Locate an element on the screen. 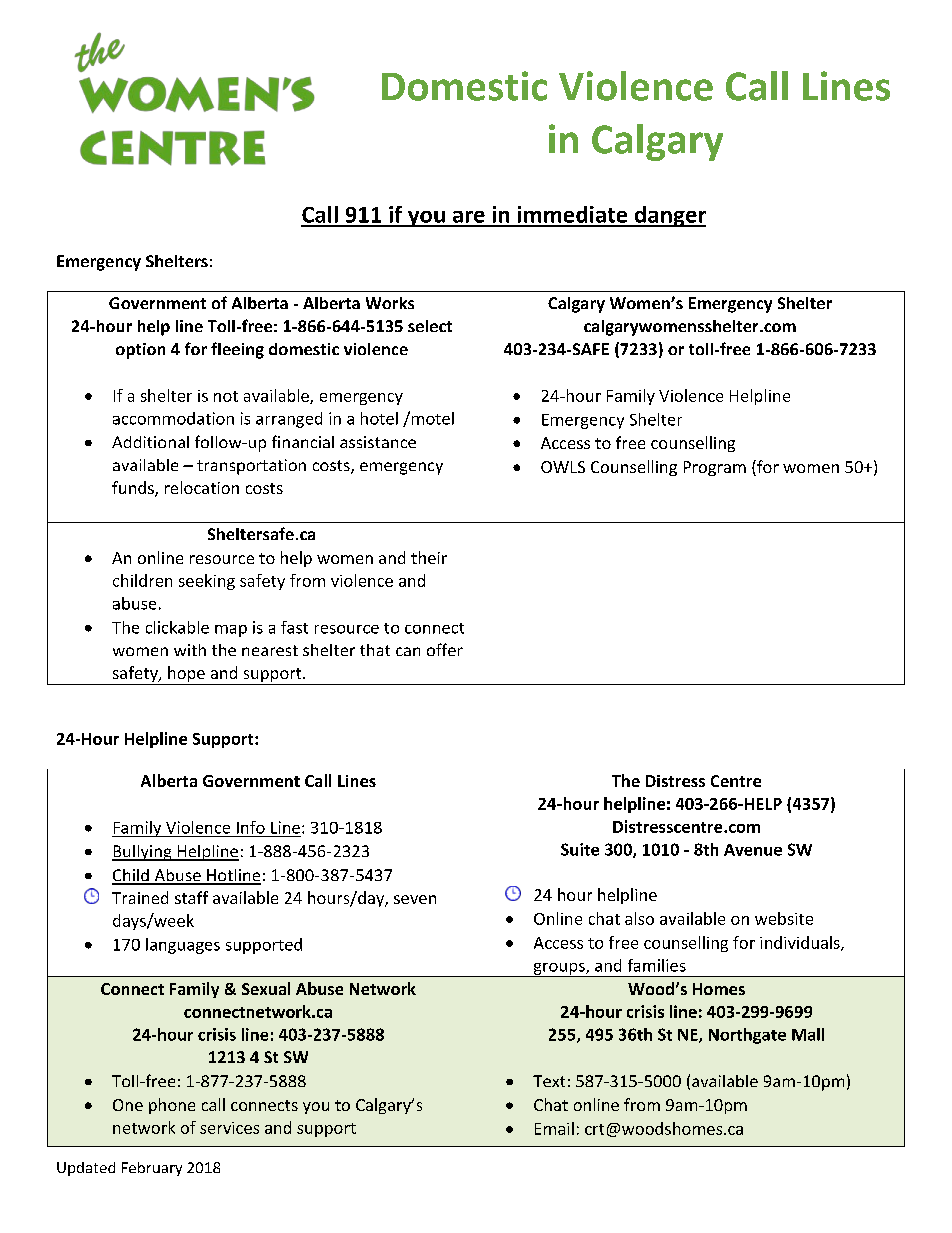 This screenshot has width=952, height=1233. relocation is located at coordinates (202, 487).
